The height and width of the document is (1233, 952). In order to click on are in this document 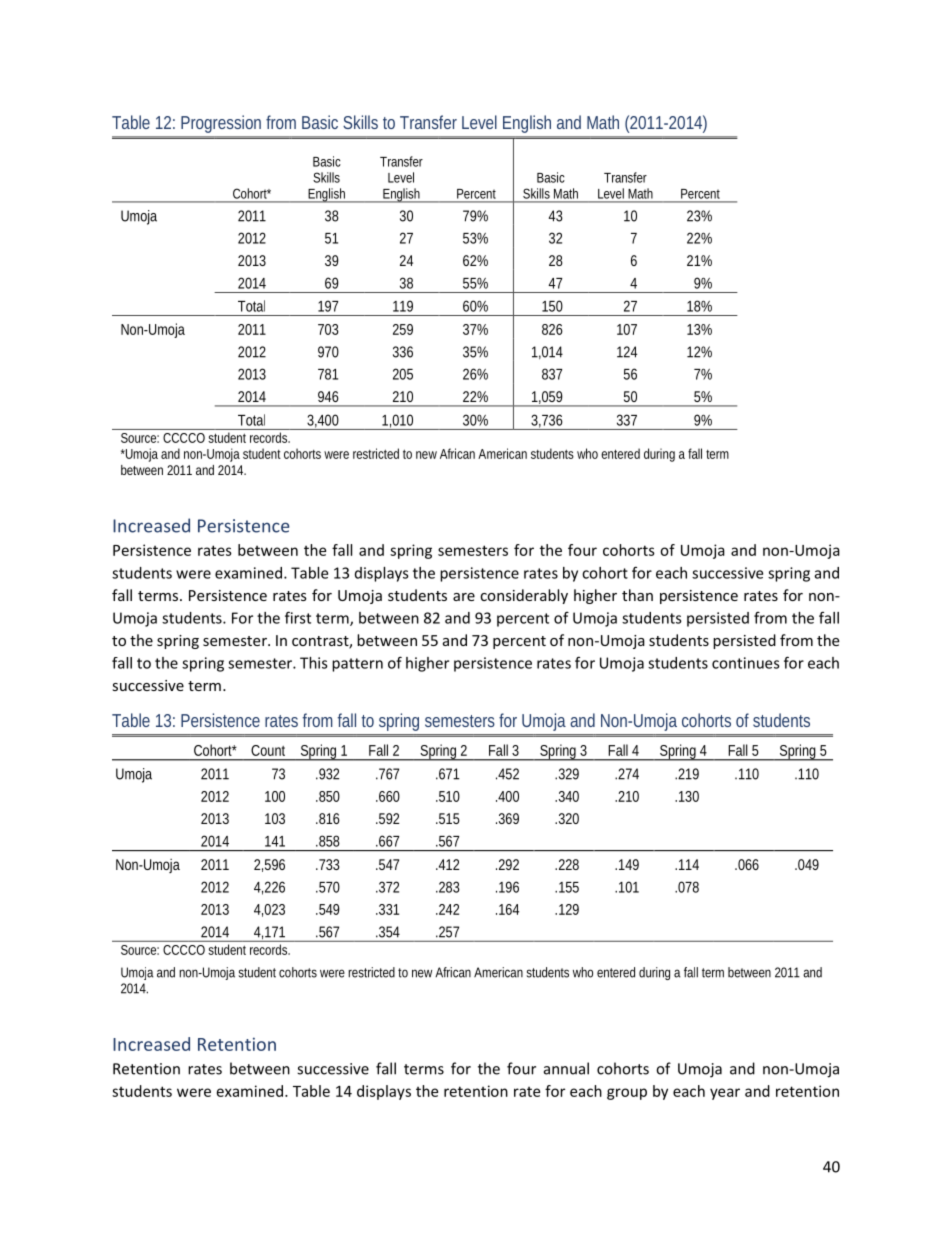, I will do `click(464, 597)`.
